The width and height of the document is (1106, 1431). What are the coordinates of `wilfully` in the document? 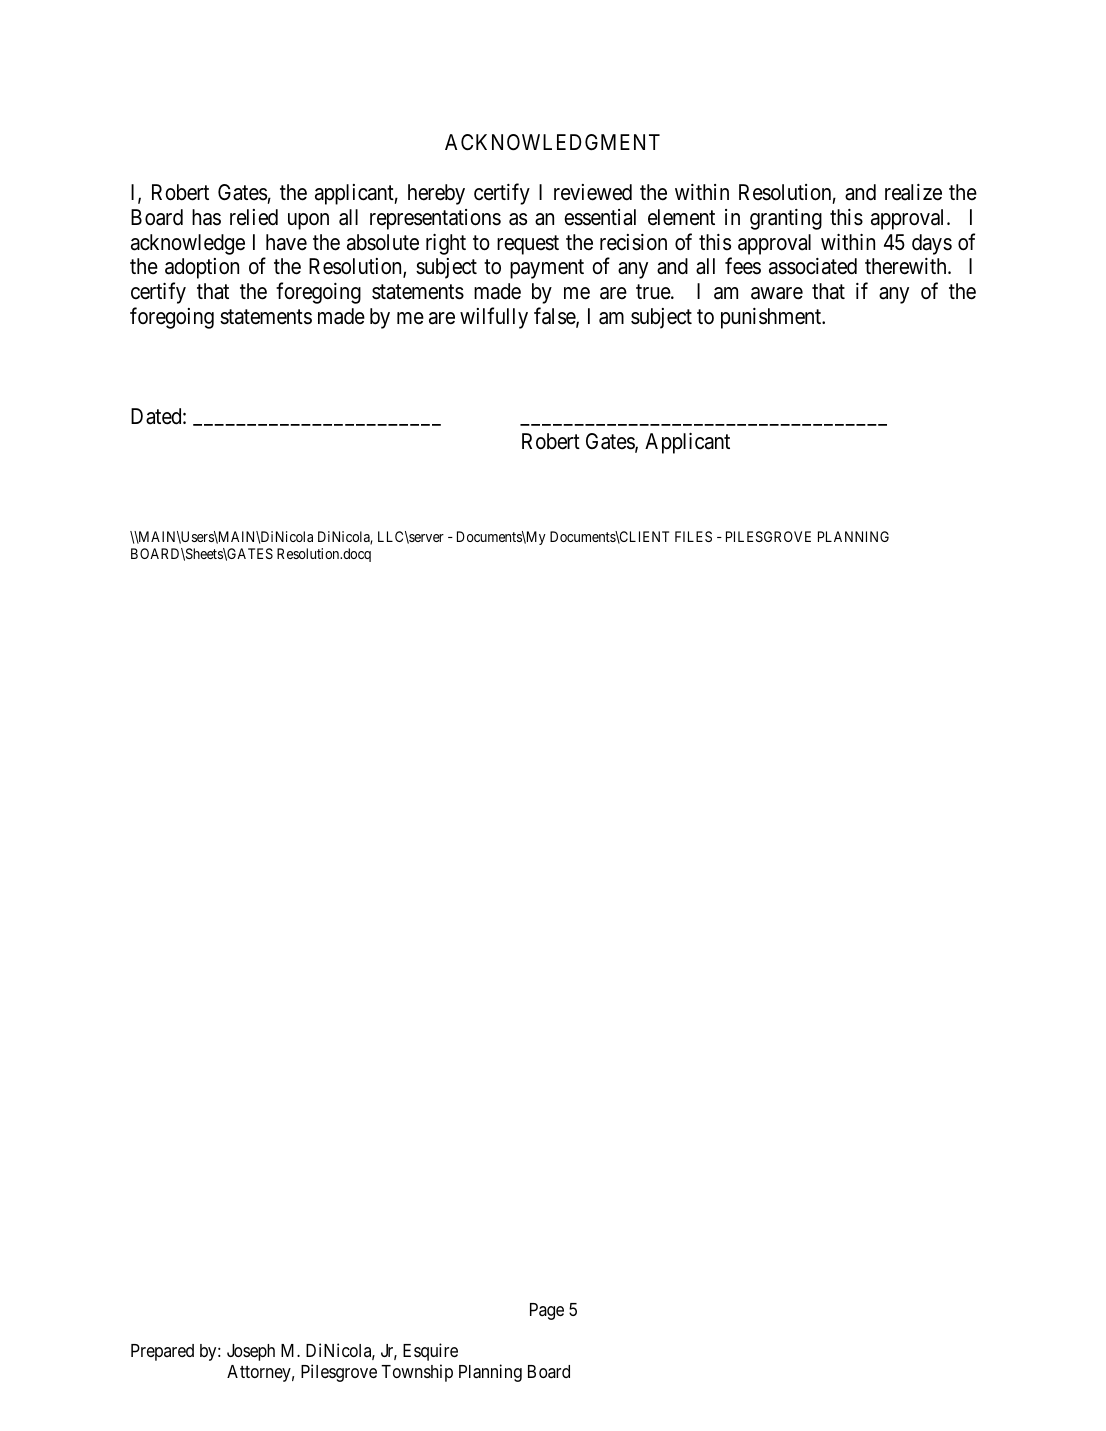 It's located at (494, 318).
